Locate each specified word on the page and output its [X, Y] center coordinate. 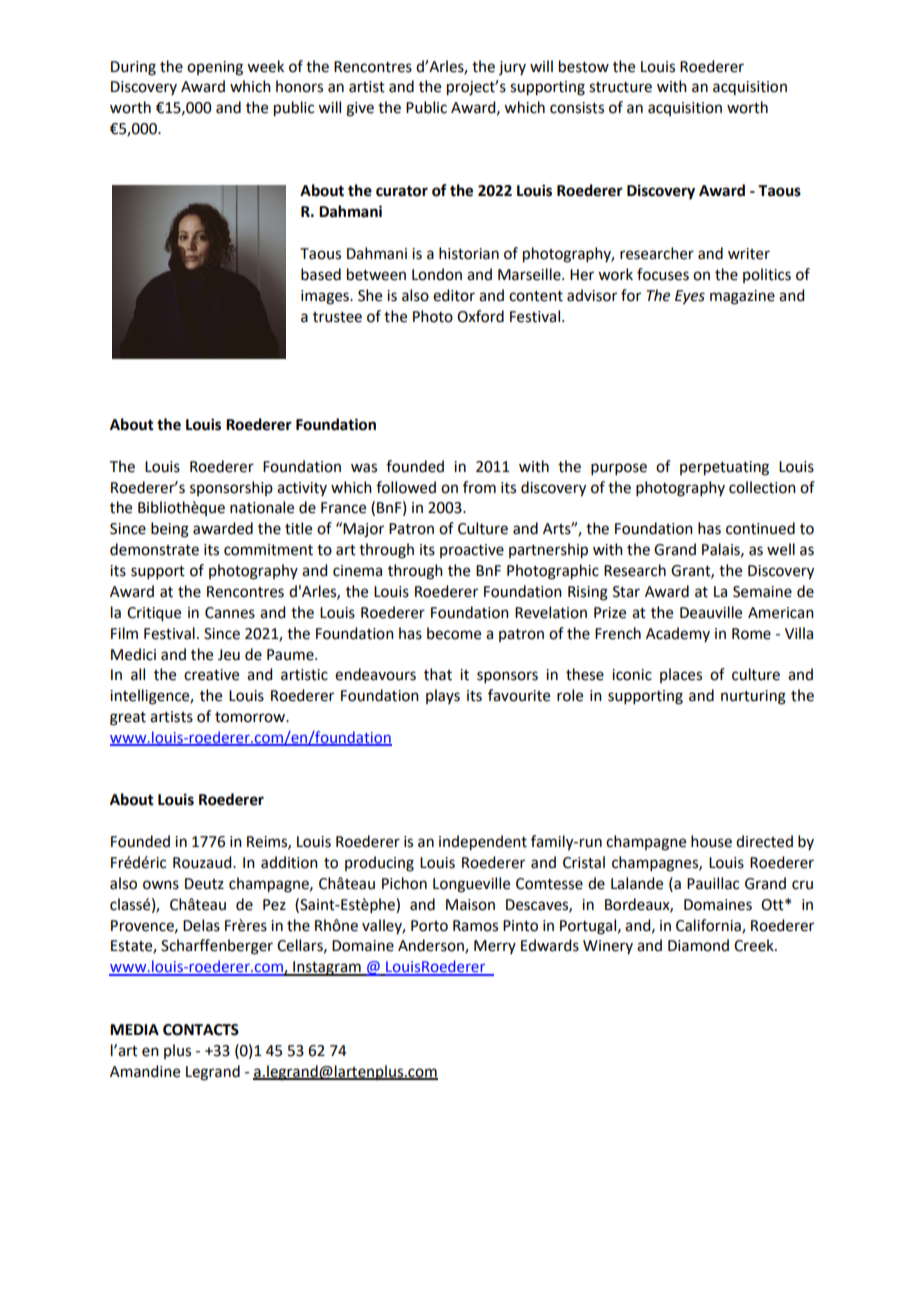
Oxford [480, 316]
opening [215, 68]
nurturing [753, 697]
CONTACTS [201, 1030]
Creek [755, 945]
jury [512, 68]
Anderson [432, 946]
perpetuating [724, 468]
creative [211, 675]
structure [620, 87]
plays [443, 696]
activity [302, 489]
